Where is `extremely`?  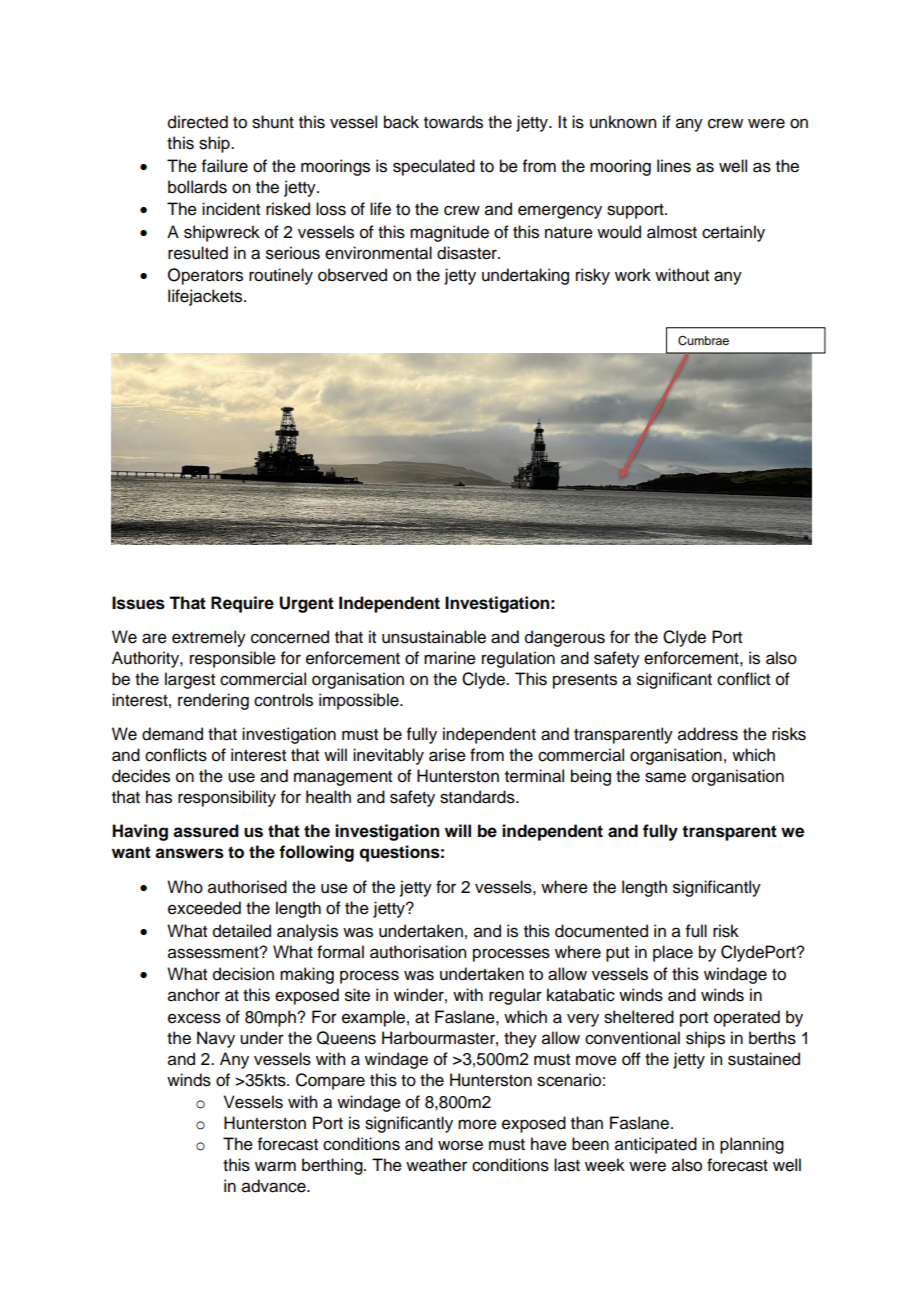 extremely is located at coordinates (209, 638).
